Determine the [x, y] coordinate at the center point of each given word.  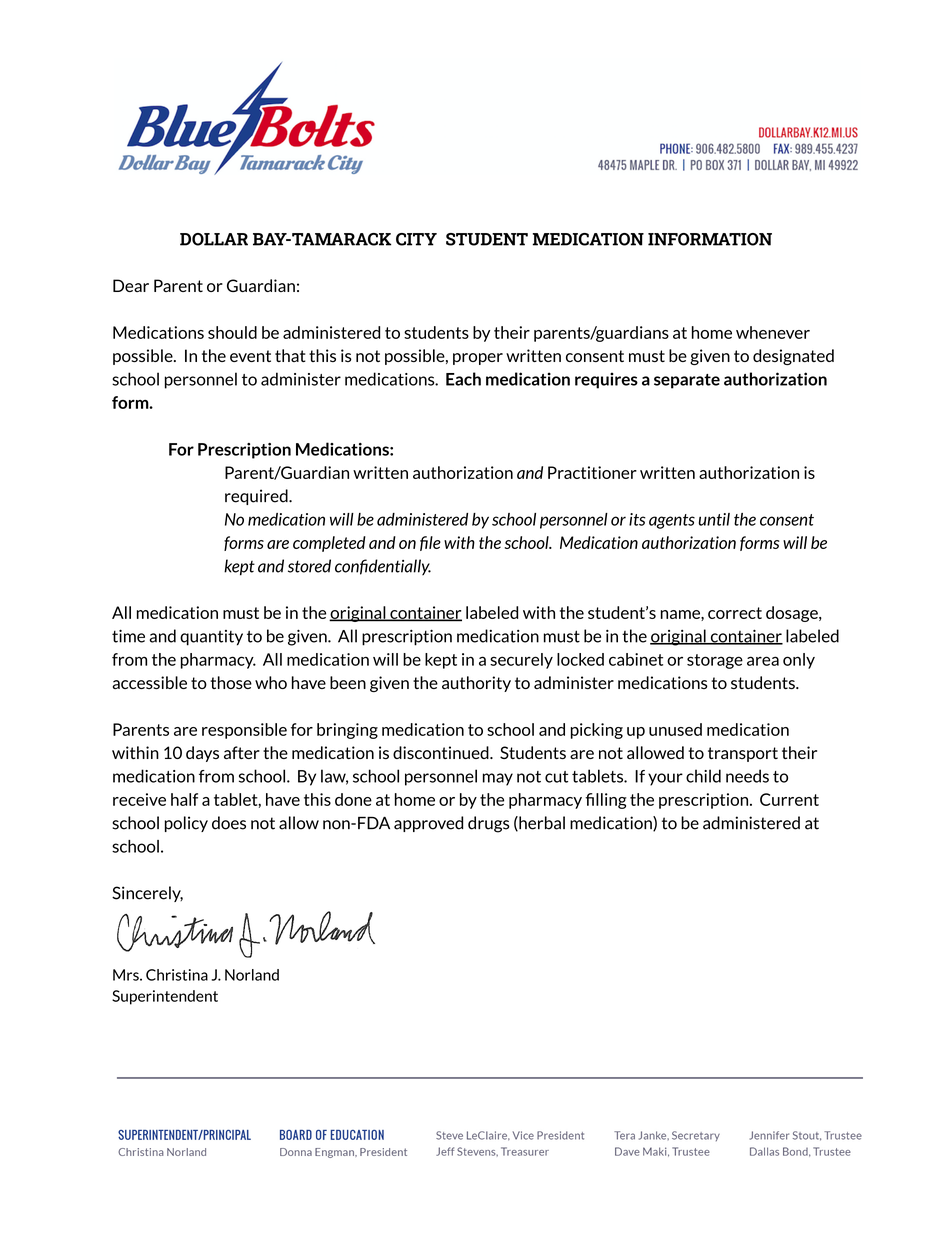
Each [463, 379]
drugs [489, 824]
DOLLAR [214, 239]
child [703, 776]
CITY [416, 239]
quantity [211, 638]
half [184, 799]
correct [735, 613]
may [498, 779]
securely [521, 661]
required [257, 497]
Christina [177, 975]
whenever [773, 332]
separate [687, 381]
